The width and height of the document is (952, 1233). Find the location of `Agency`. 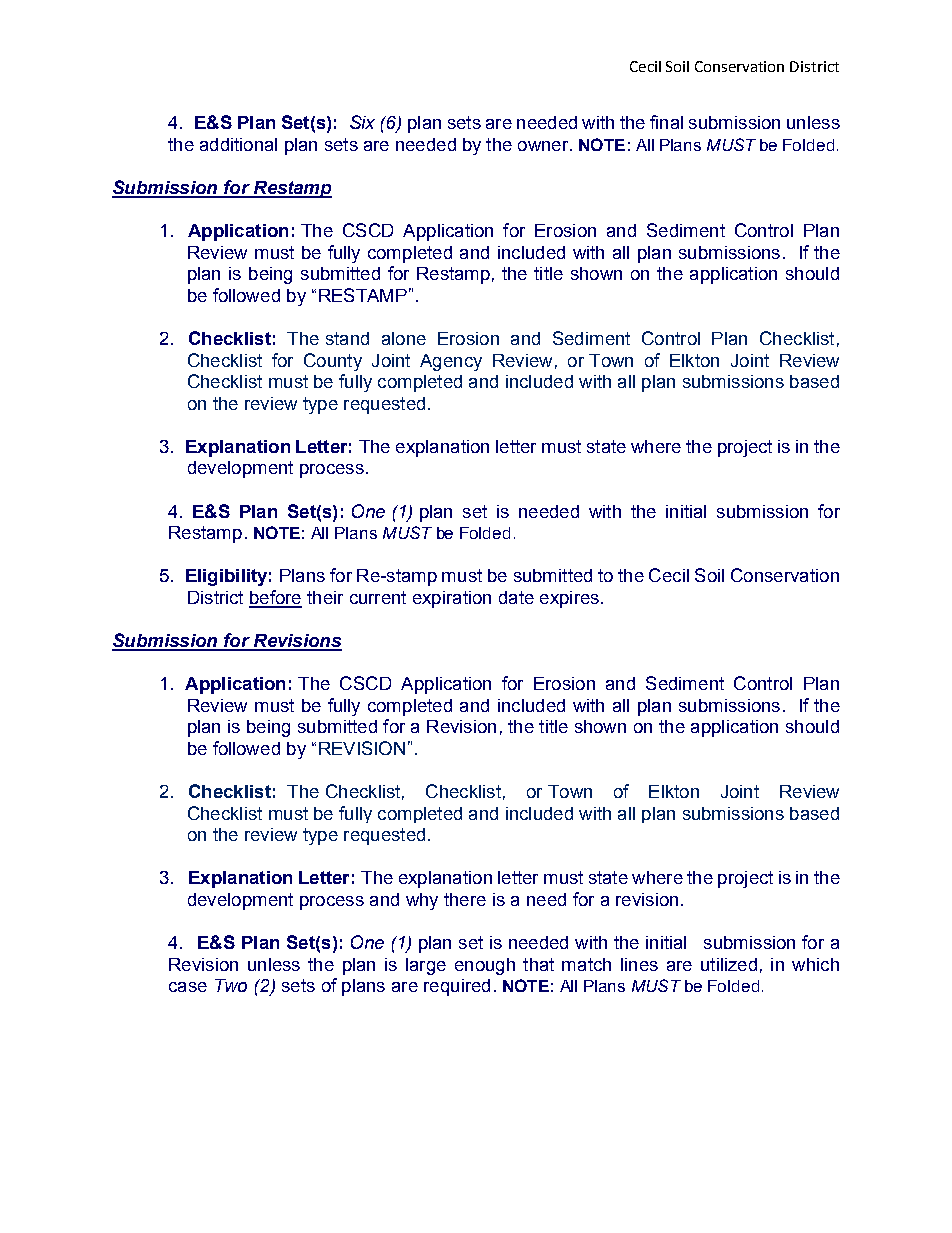

Agency is located at coordinates (451, 362).
